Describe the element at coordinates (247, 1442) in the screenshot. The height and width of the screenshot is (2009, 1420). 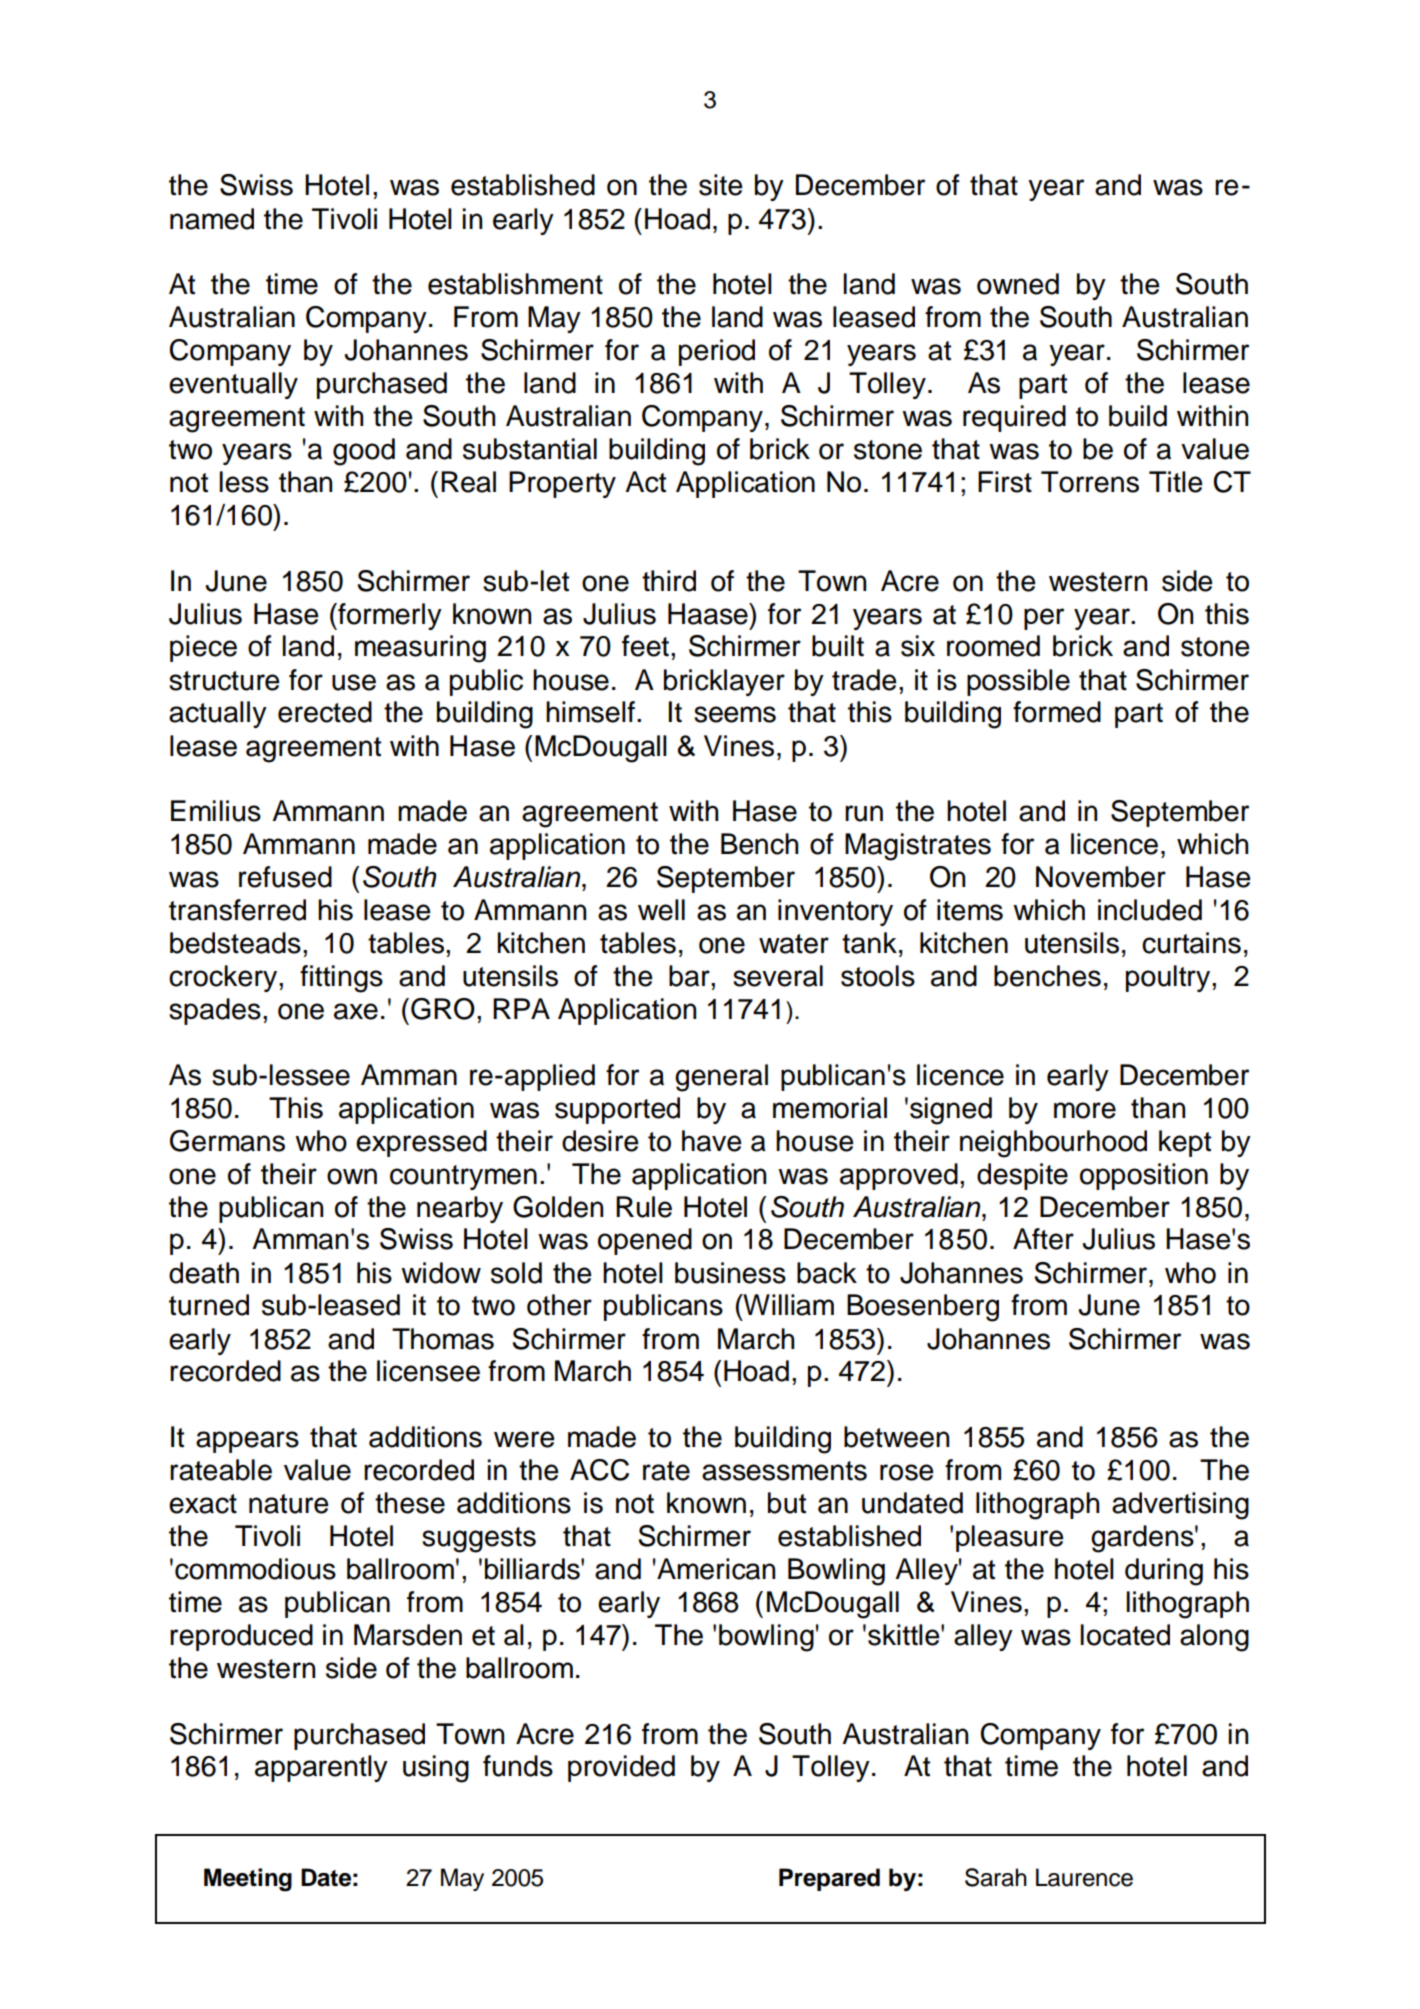
I see `appears` at that location.
